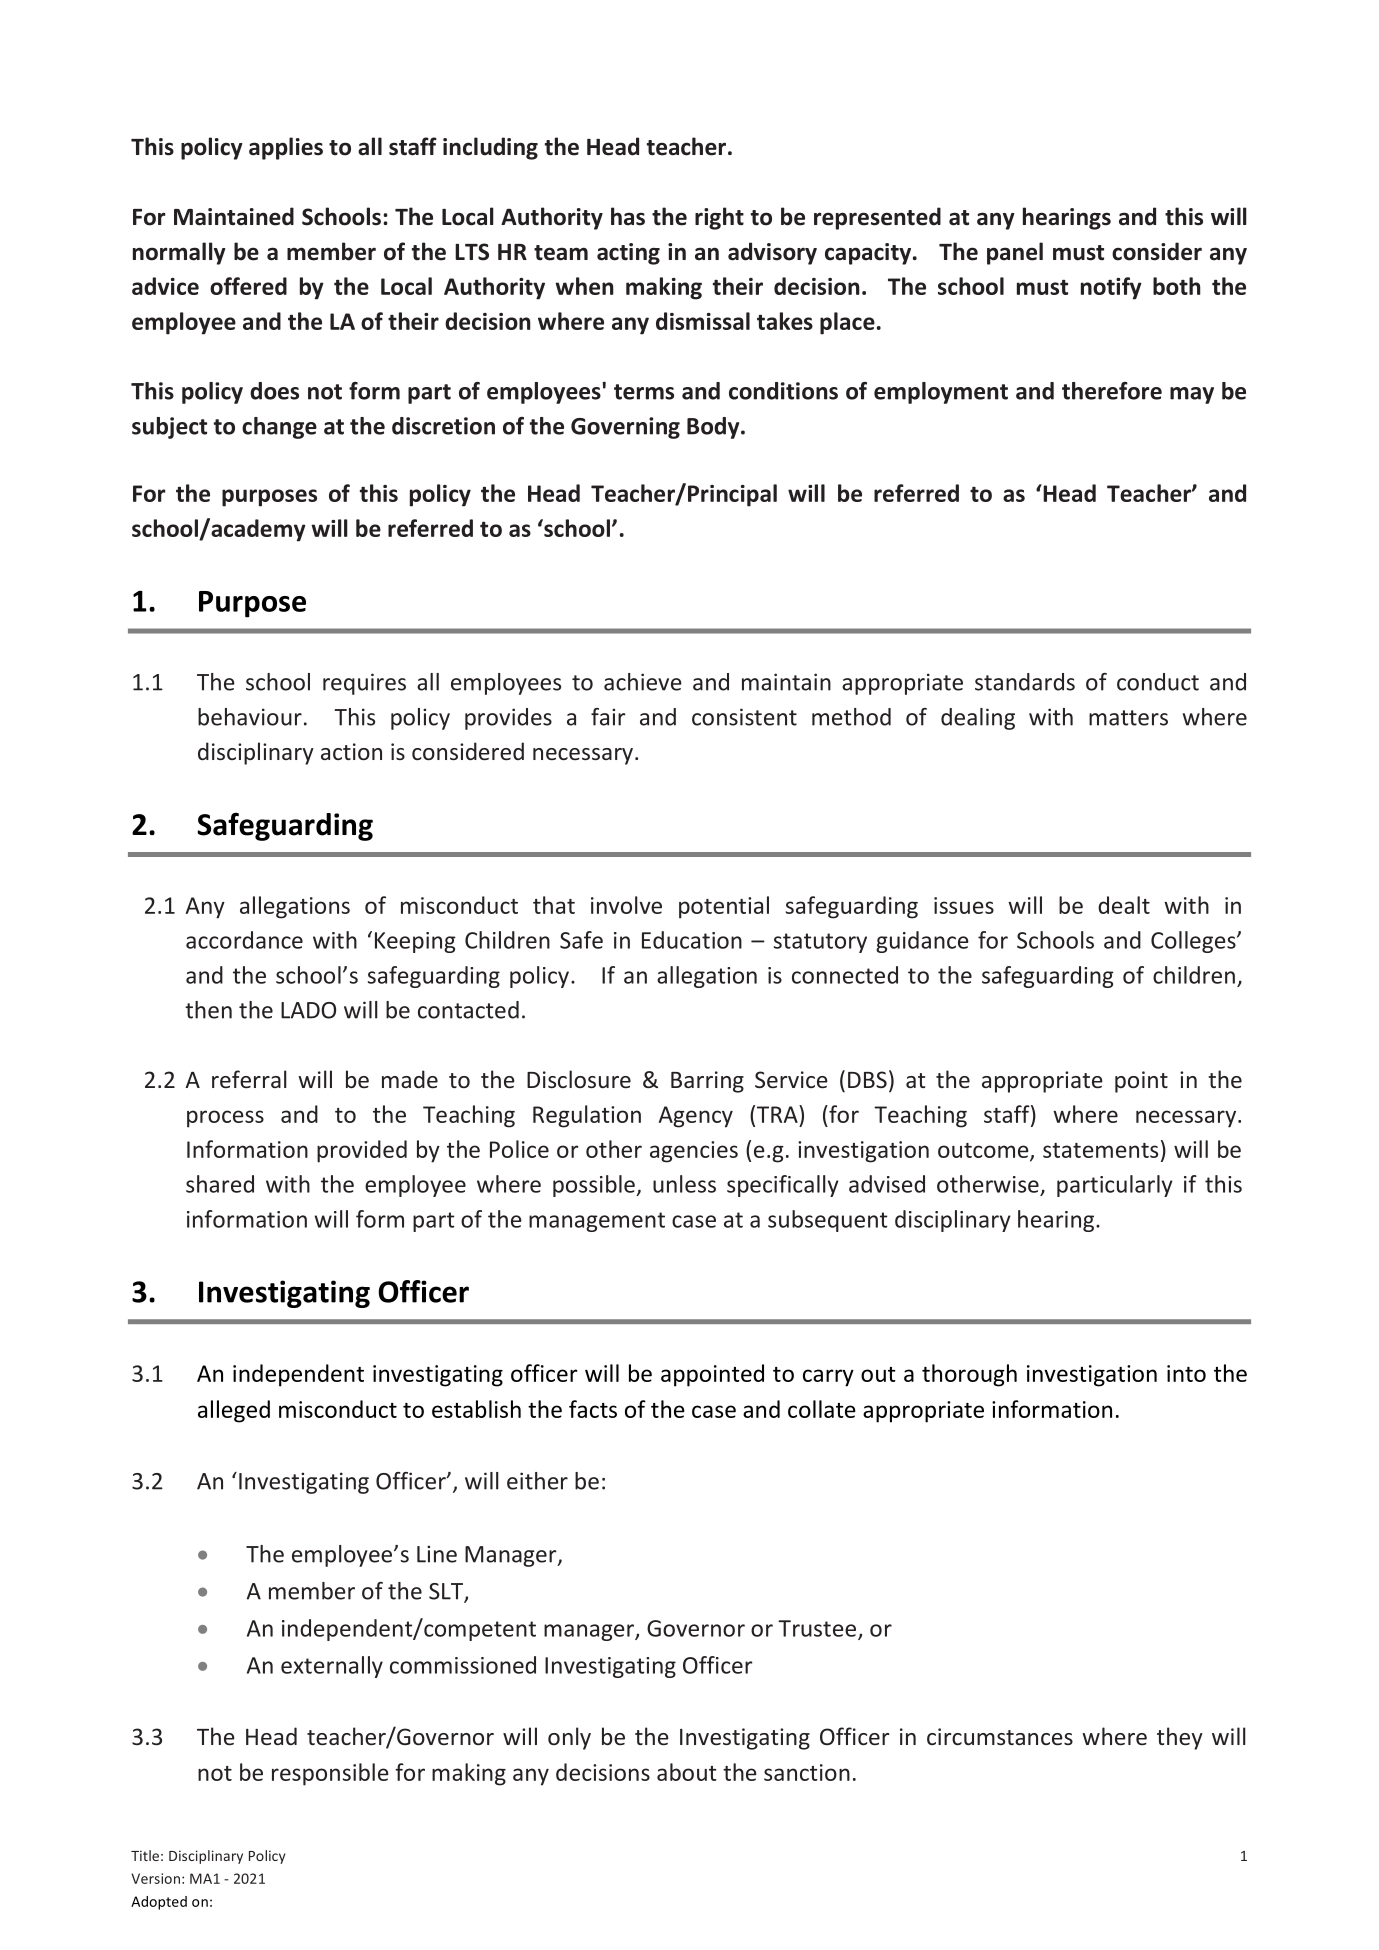  I want to click on applies, so click(286, 148).
